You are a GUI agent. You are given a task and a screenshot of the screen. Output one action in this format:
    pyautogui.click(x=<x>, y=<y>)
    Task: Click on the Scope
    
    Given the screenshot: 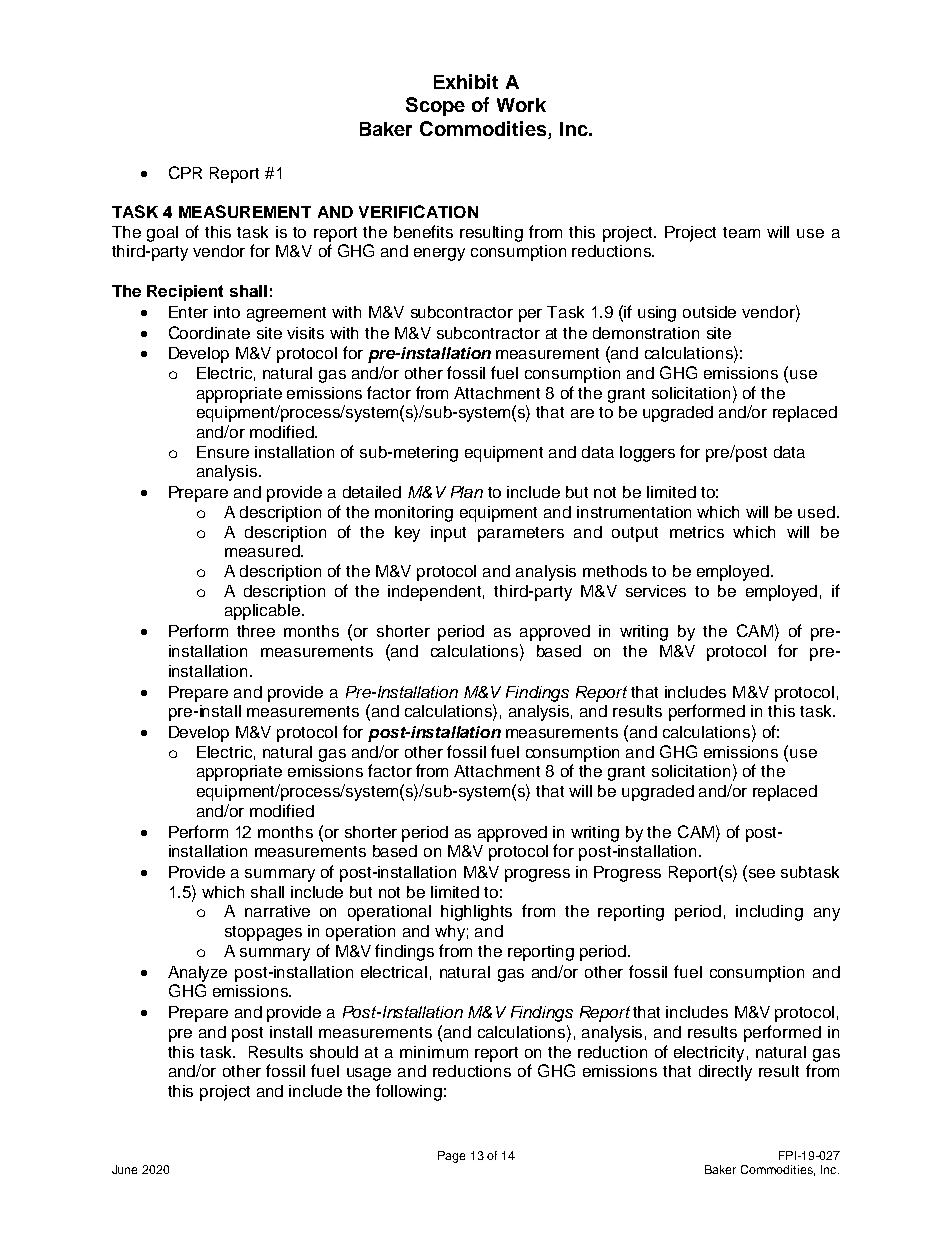 What is the action you would take?
    pyautogui.click(x=435, y=106)
